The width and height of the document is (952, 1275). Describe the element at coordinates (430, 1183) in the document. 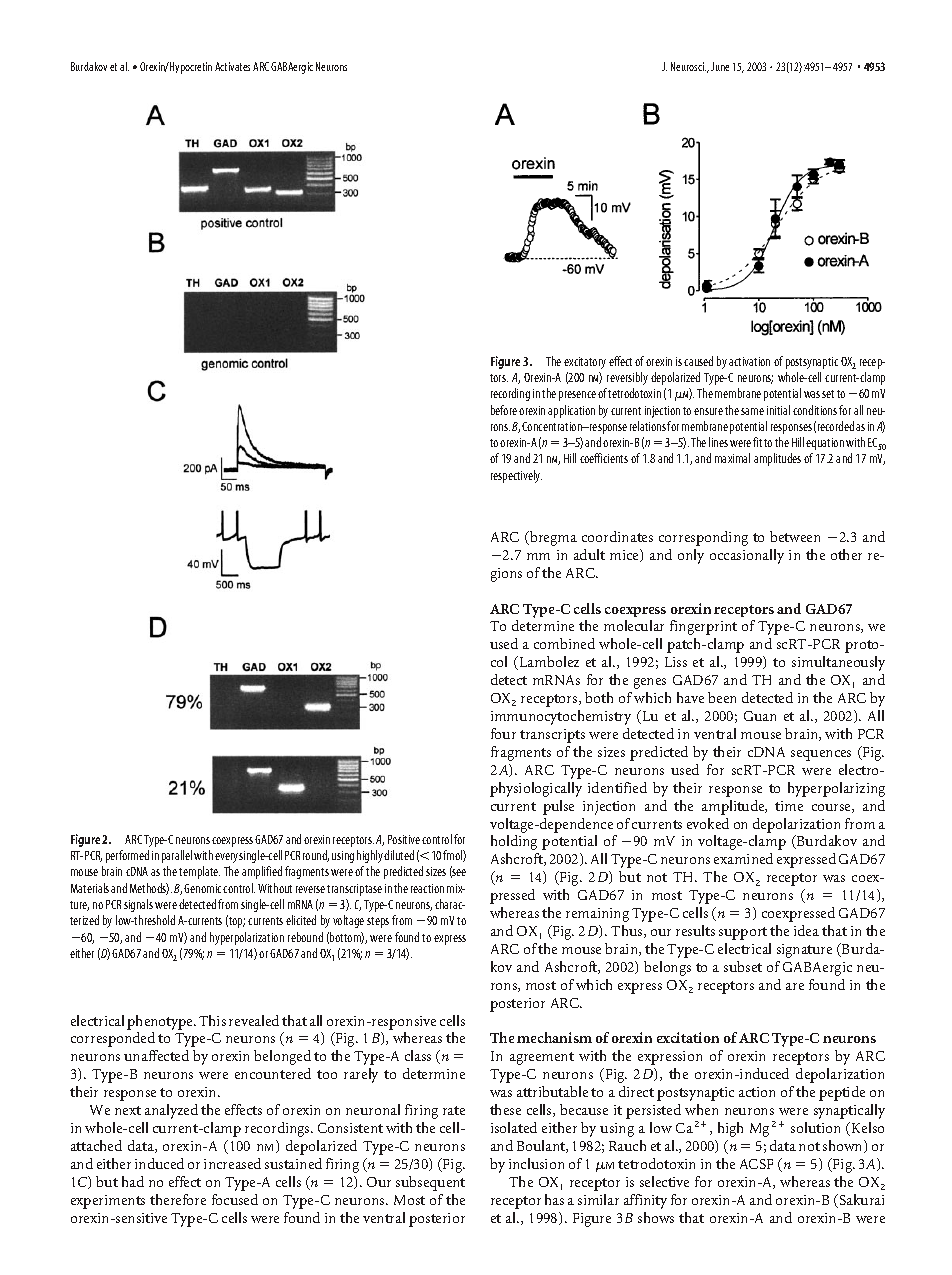

I see `subsequent` at that location.
